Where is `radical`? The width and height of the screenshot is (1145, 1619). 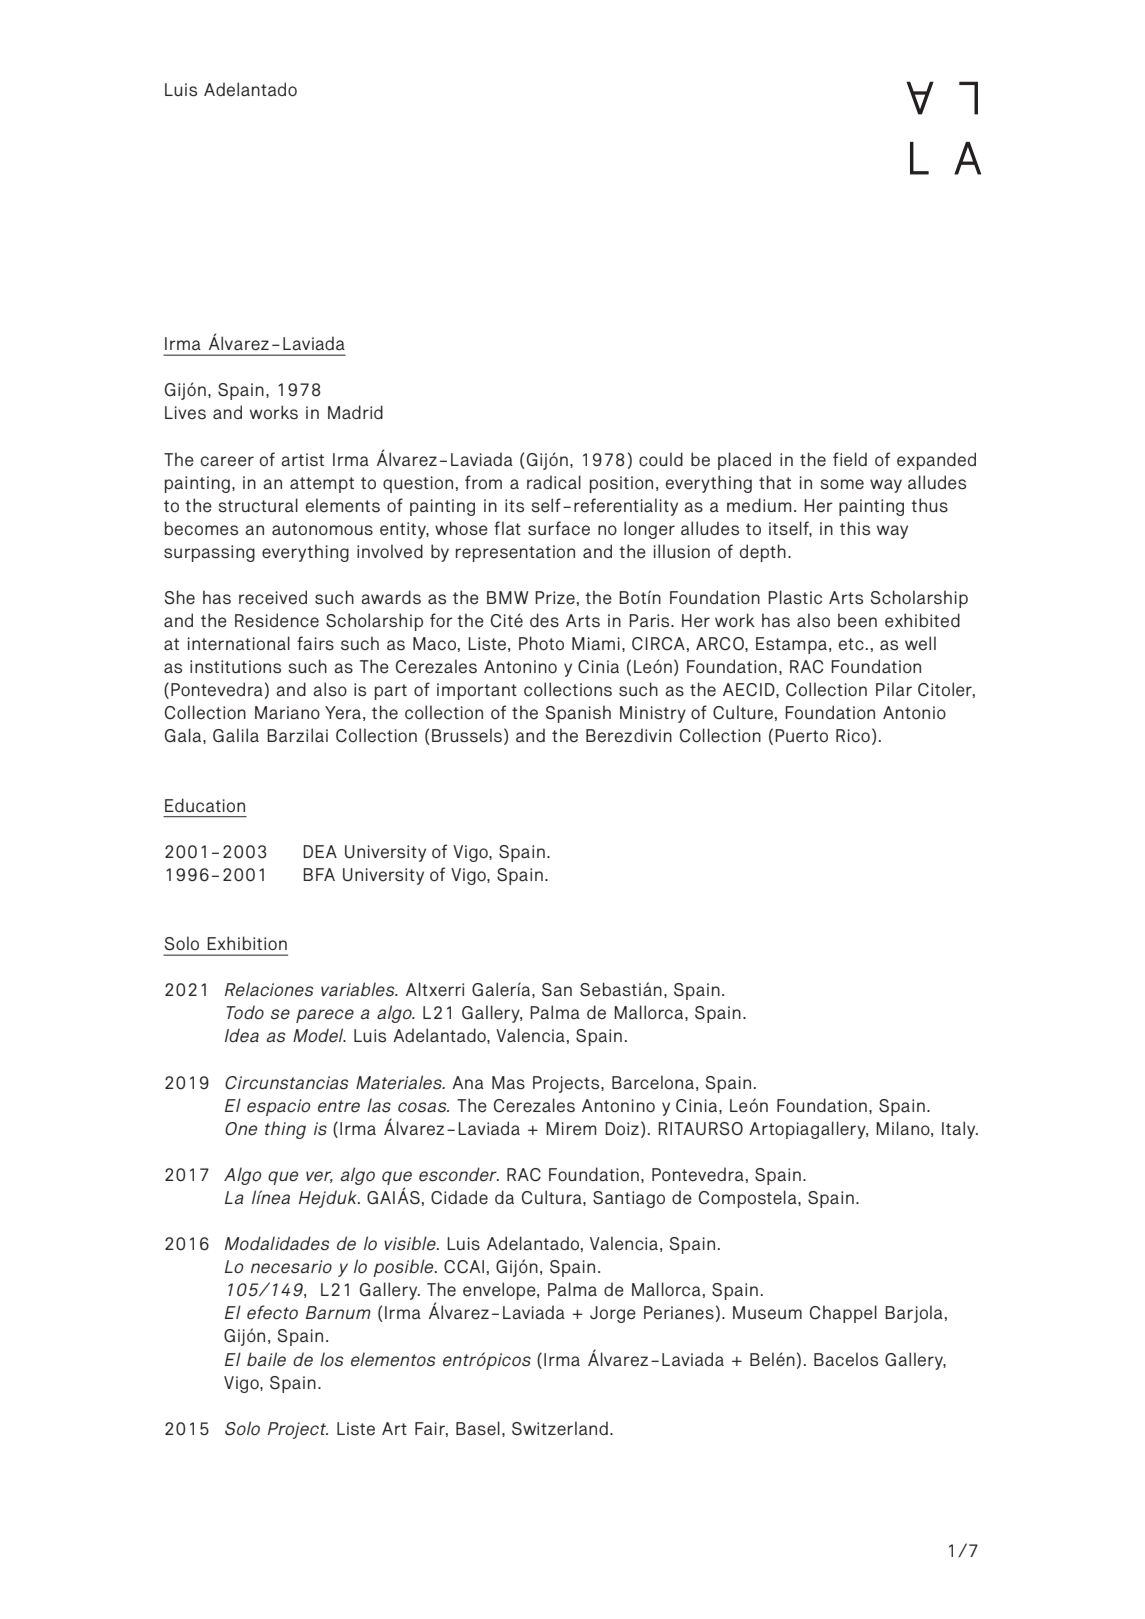
radical is located at coordinates (554, 482).
